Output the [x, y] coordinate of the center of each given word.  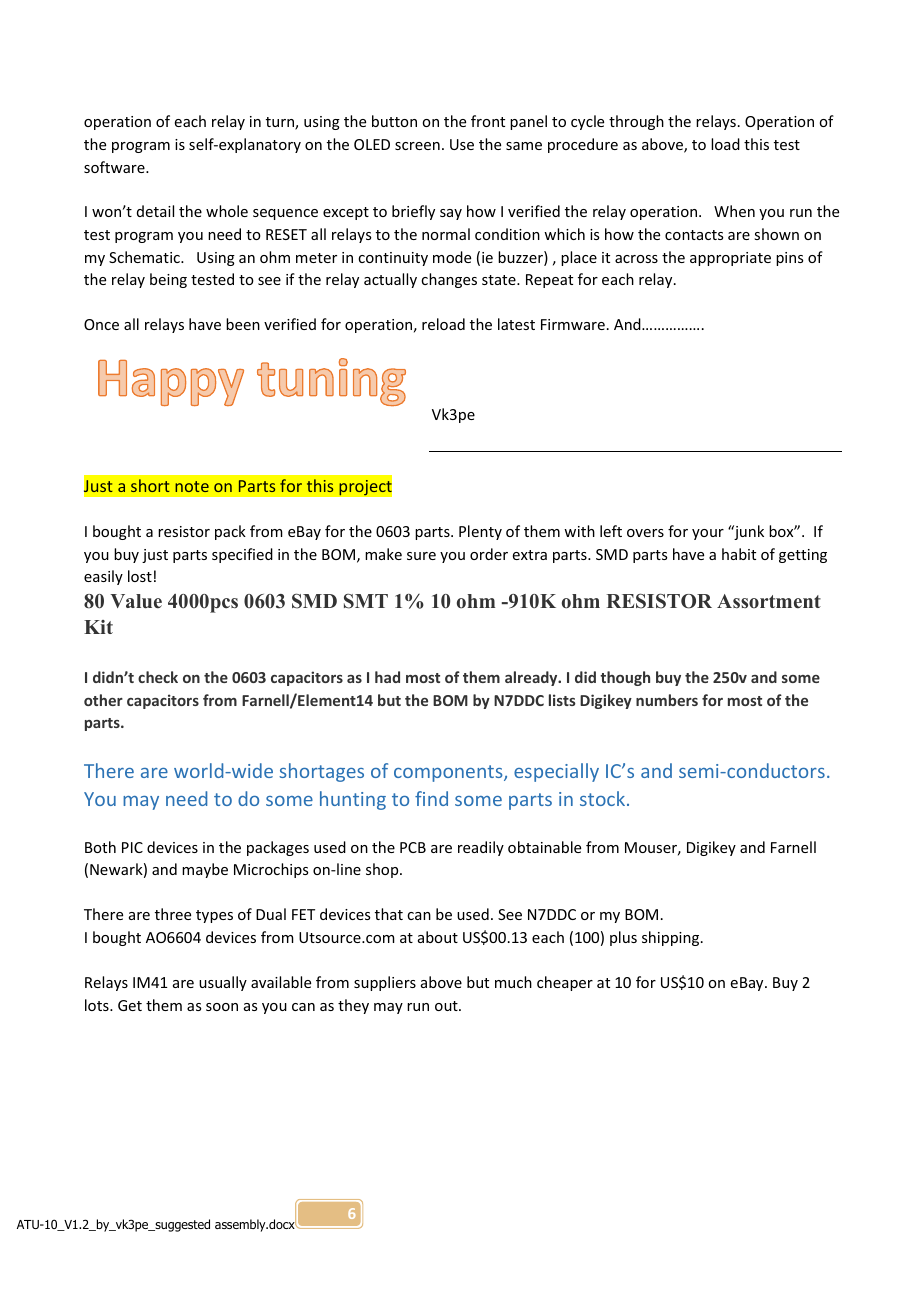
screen [417, 146]
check [158, 677]
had [387, 677]
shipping [672, 938]
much [513, 982]
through [636, 122]
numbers [667, 700]
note [192, 486]
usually [223, 983]
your [708, 534]
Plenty [480, 532]
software [115, 167]
